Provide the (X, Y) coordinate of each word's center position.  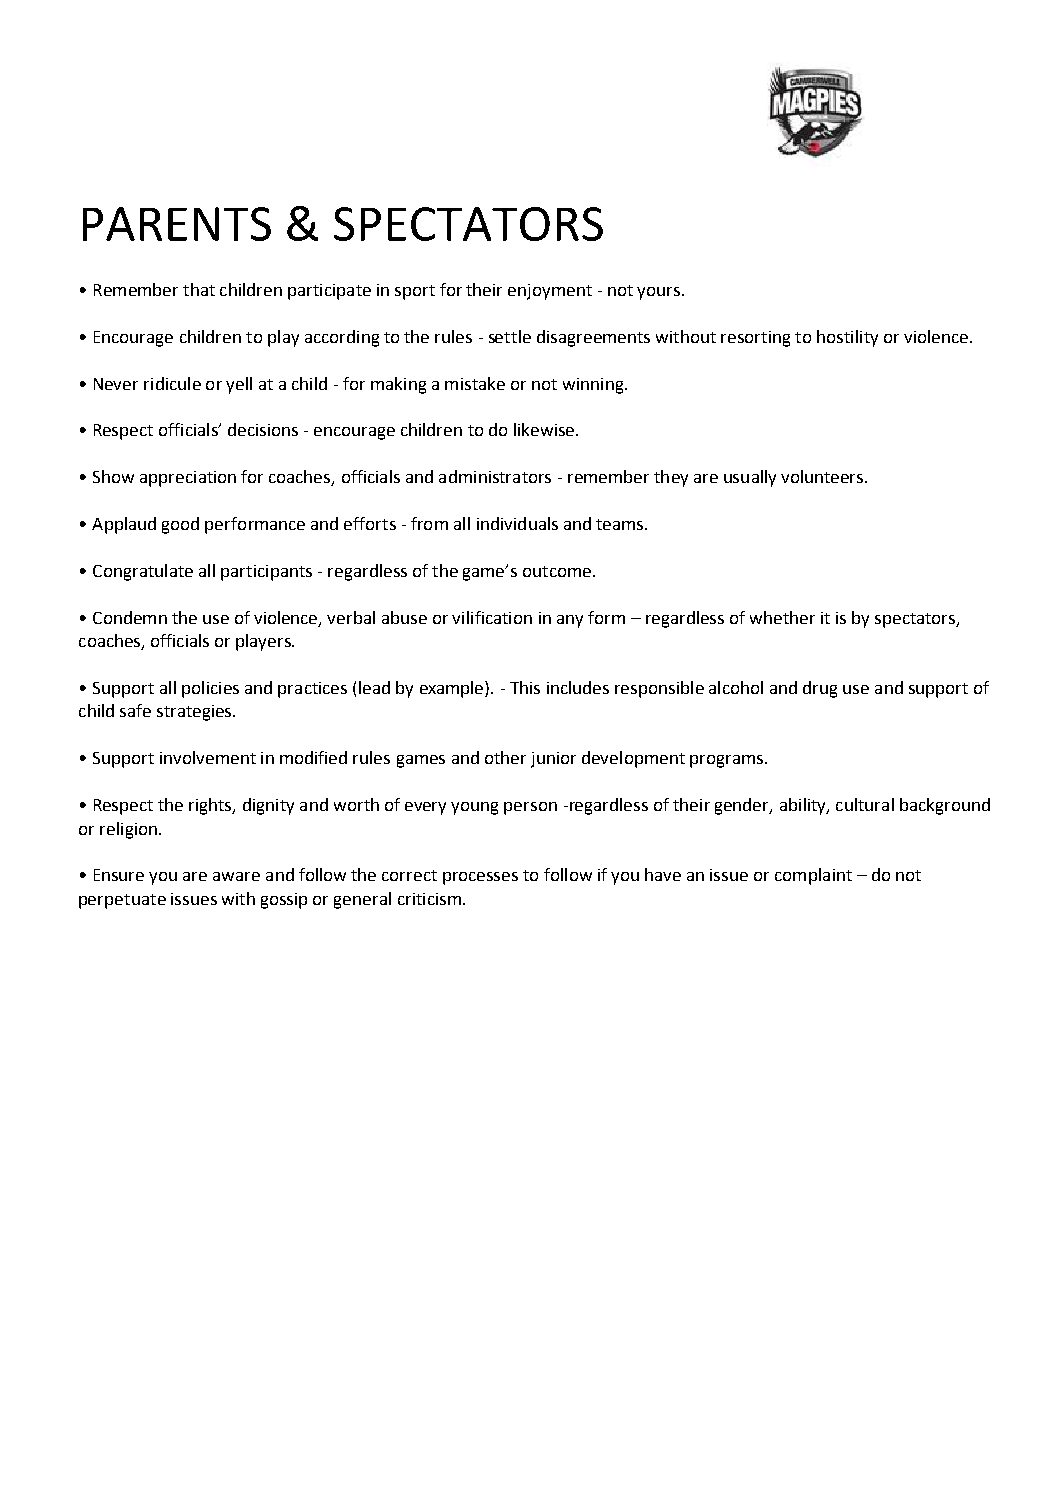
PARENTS (177, 224)
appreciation (188, 479)
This (525, 687)
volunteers (823, 476)
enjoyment (550, 292)
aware (236, 876)
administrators (495, 476)
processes (480, 878)
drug (820, 689)
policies (210, 689)
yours (660, 293)
